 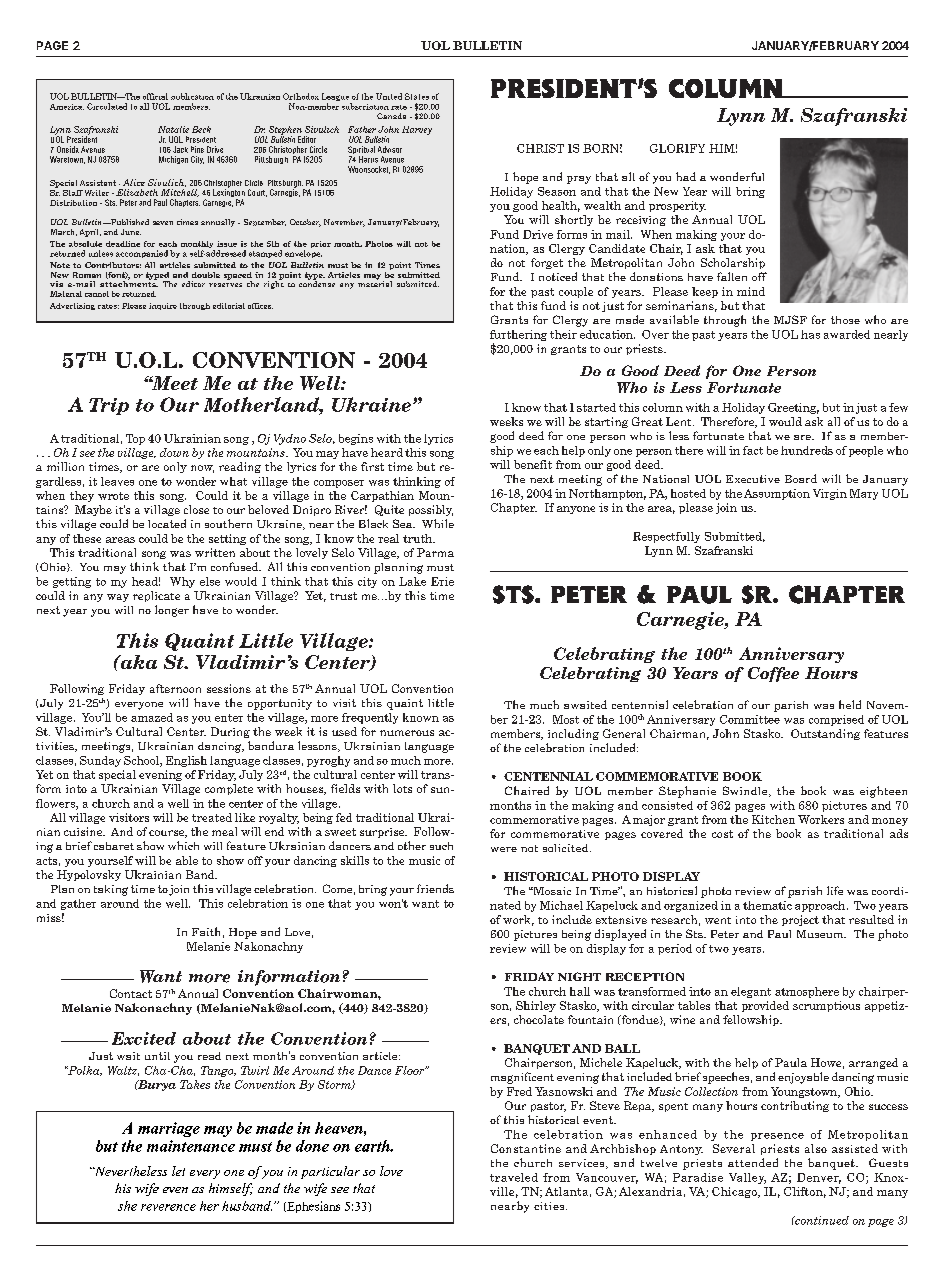 I want to click on reverence, so click(x=168, y=1207).
